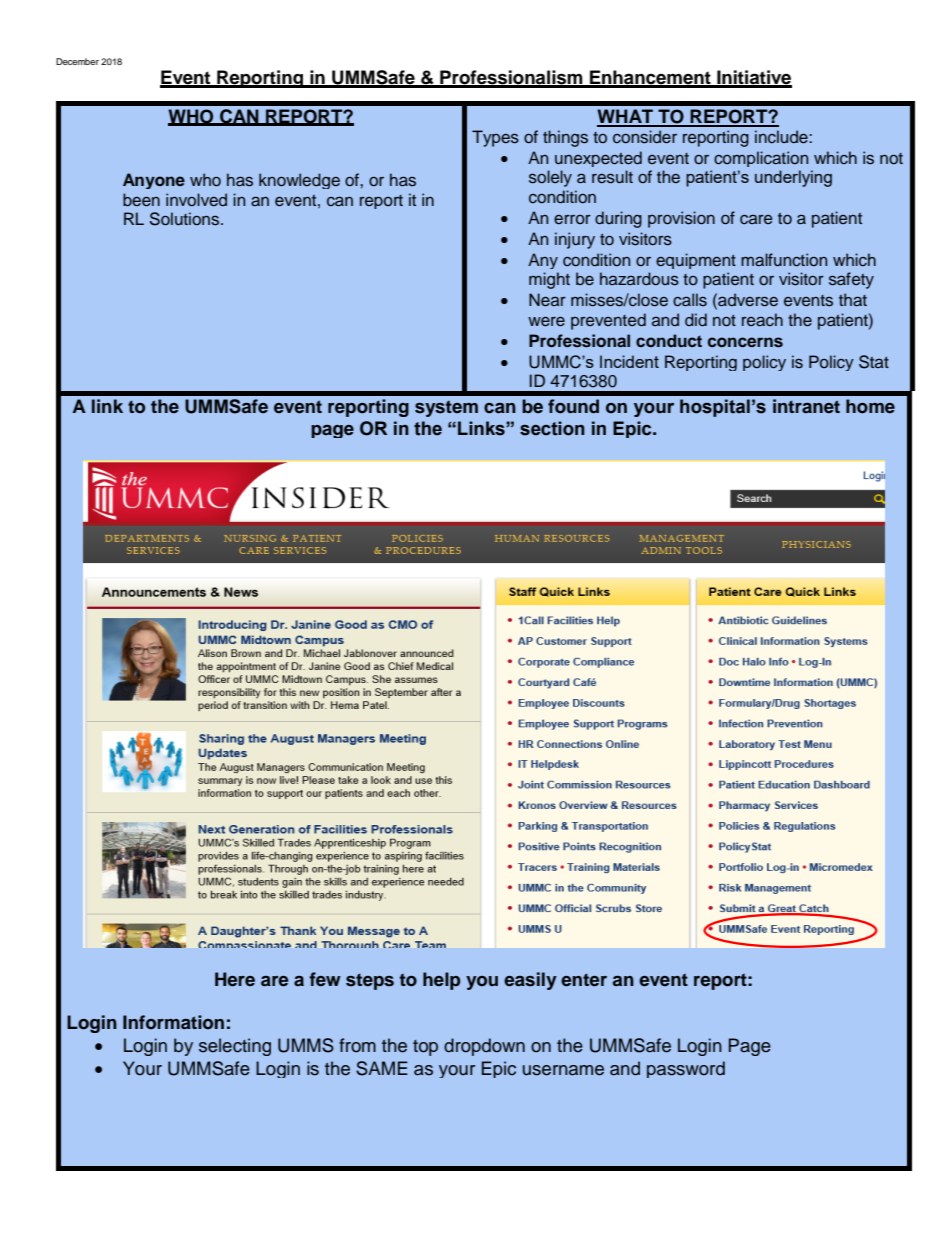  I want to click on intranet, so click(806, 406).
